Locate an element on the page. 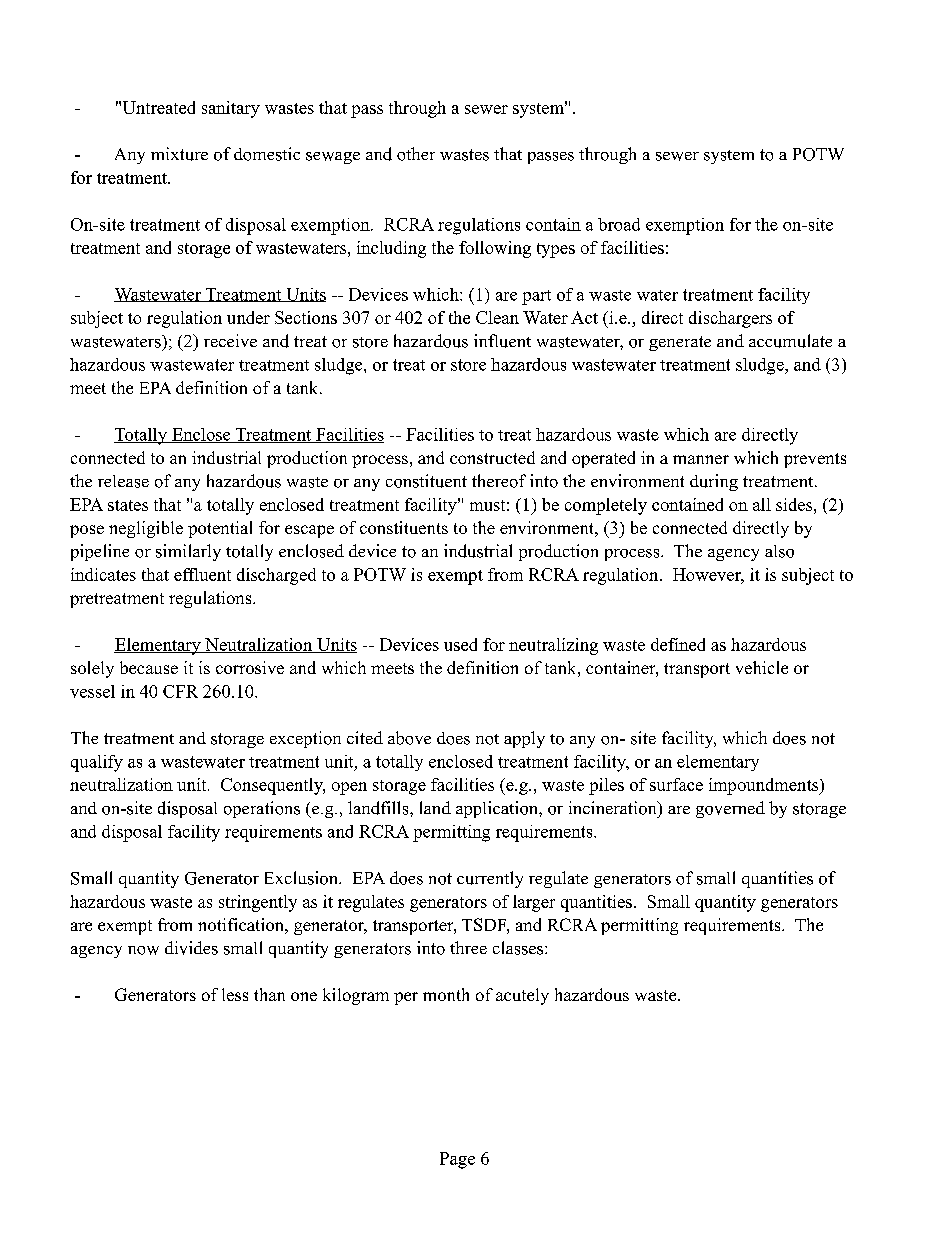  currently is located at coordinates (490, 879).
